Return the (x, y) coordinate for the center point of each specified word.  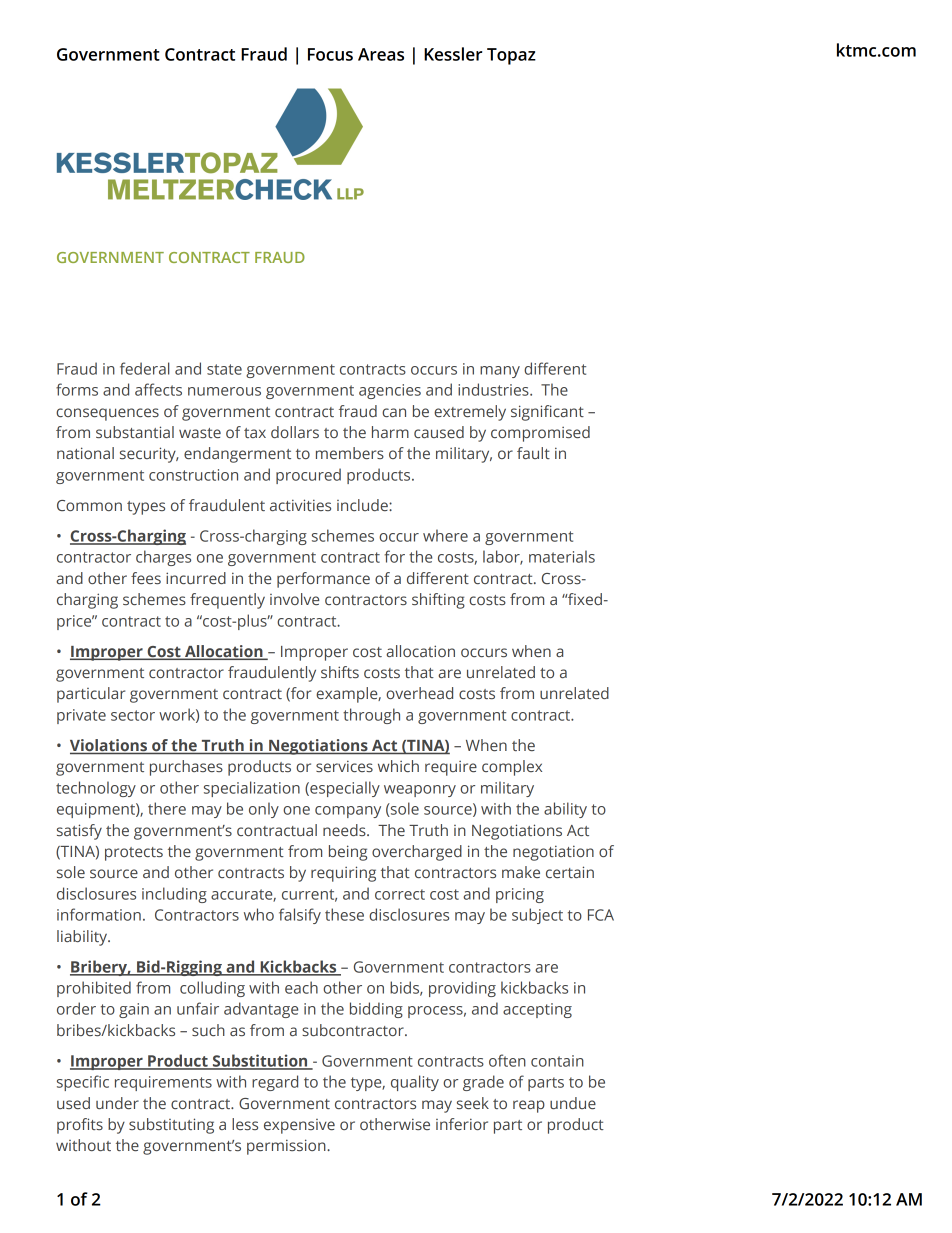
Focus (330, 54)
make (521, 872)
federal (145, 368)
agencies (390, 391)
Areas (381, 54)
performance (323, 580)
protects (134, 854)
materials (562, 556)
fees (146, 578)
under (117, 1103)
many (500, 372)
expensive (299, 1126)
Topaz (511, 56)
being (348, 853)
